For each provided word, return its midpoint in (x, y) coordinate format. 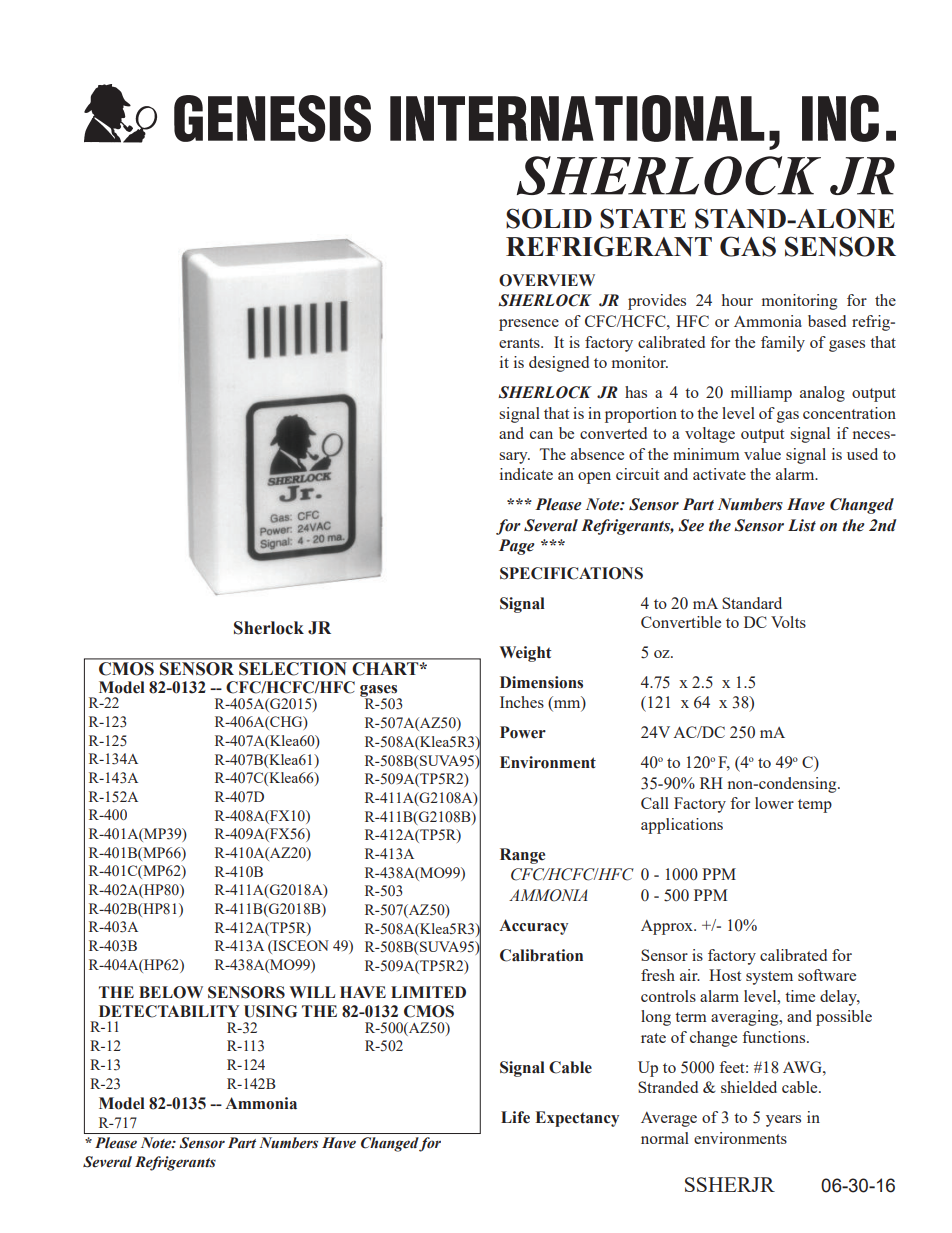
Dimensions (541, 682)
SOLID (549, 218)
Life (515, 1117)
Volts (788, 622)
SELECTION (292, 668)
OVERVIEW (547, 280)
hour (737, 300)
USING (270, 1011)
